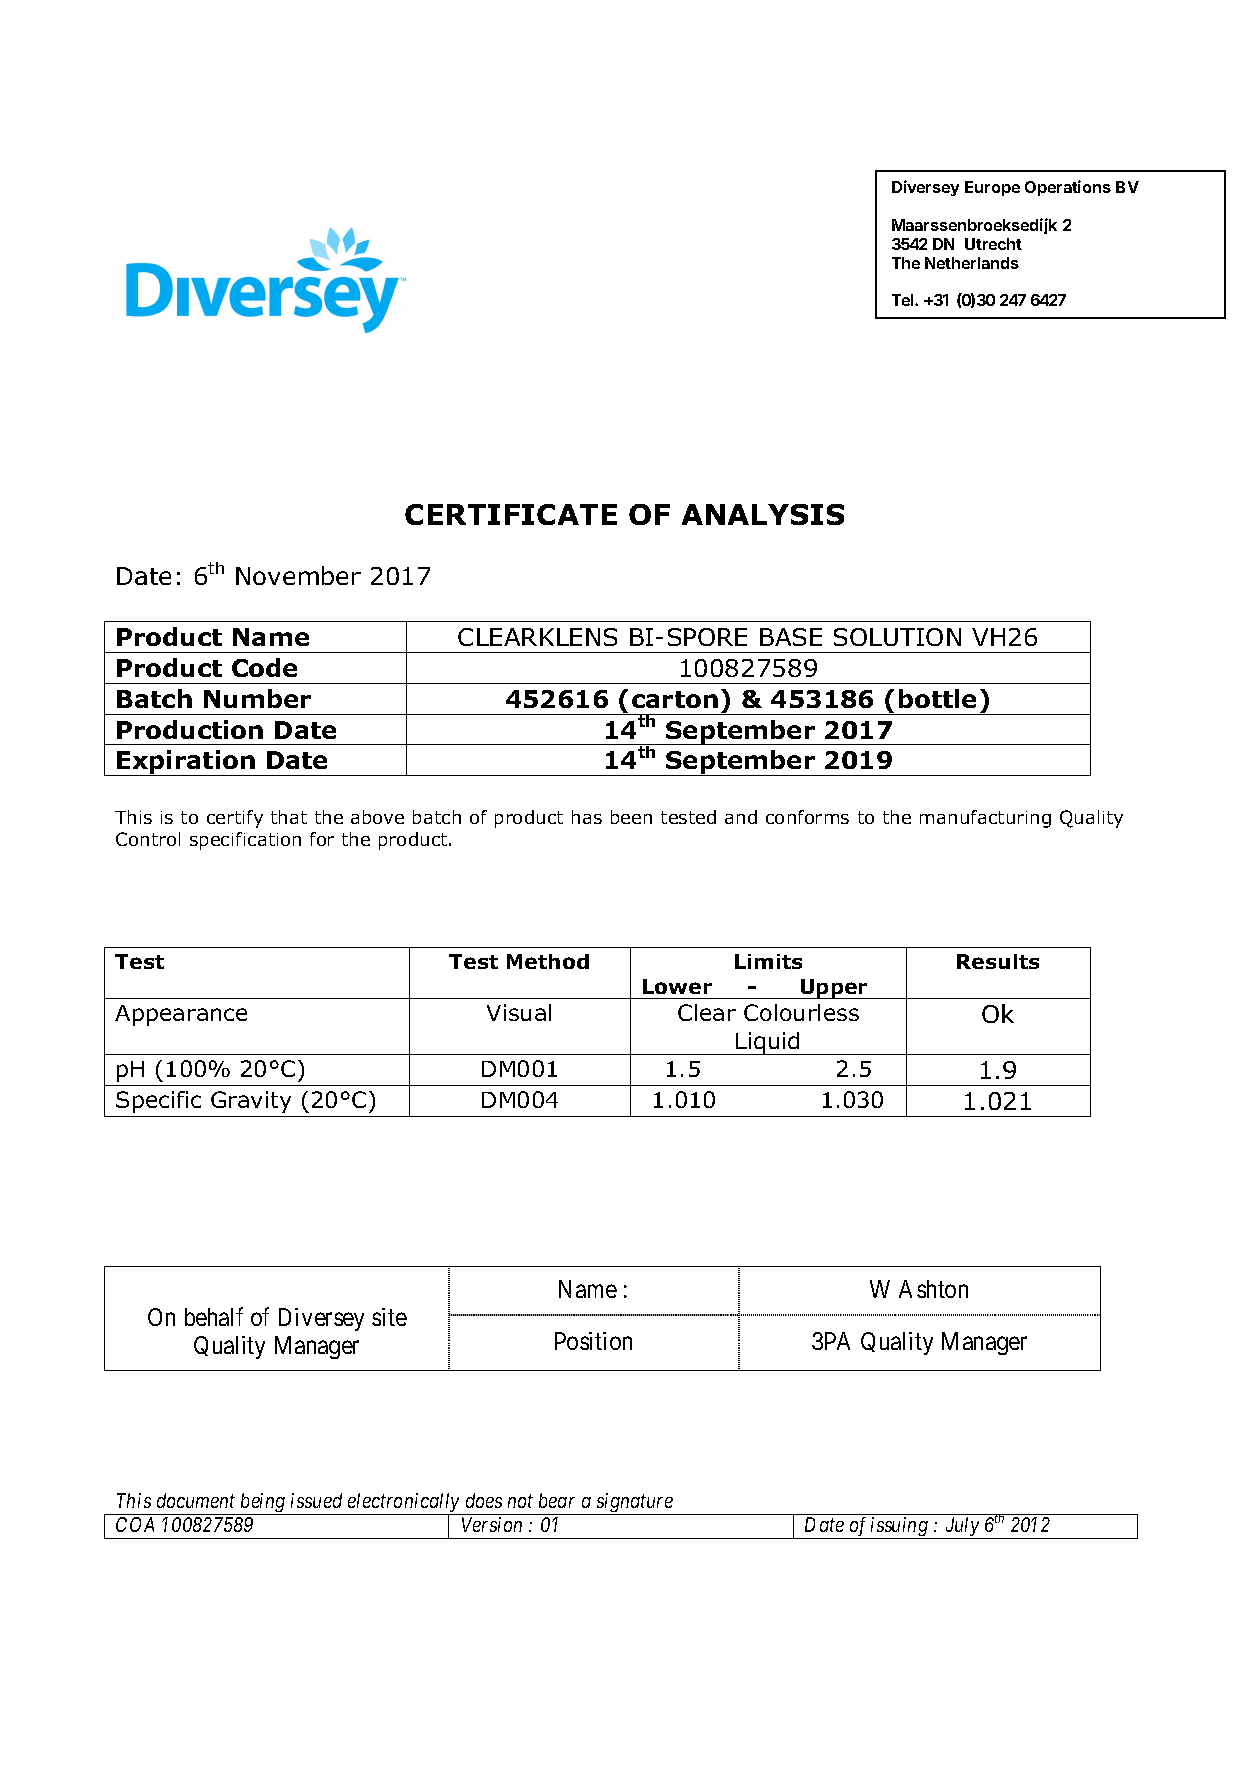  I want to click on CERTIFICATE, so click(511, 514).
